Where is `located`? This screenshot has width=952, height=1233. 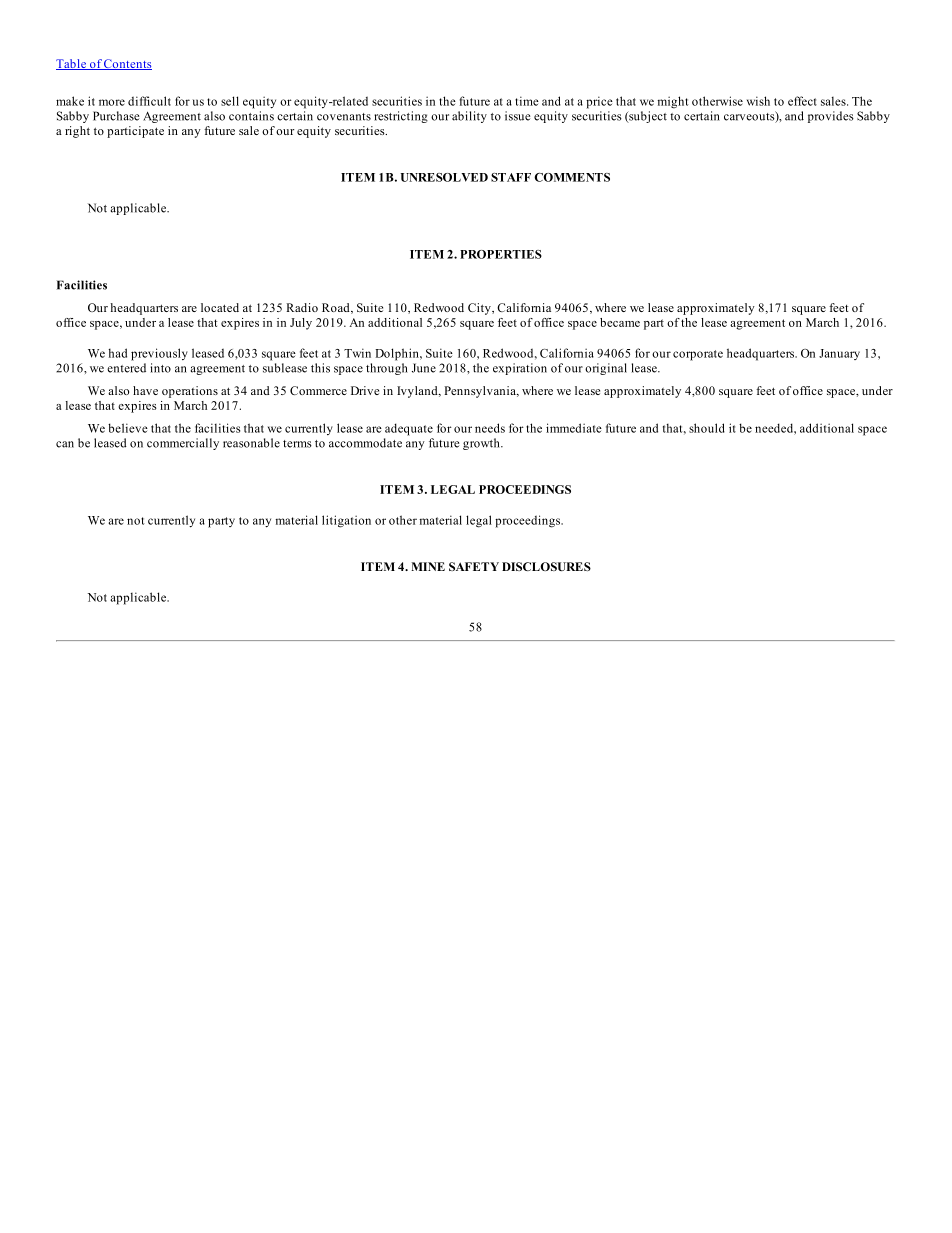 located is located at coordinates (220, 307).
